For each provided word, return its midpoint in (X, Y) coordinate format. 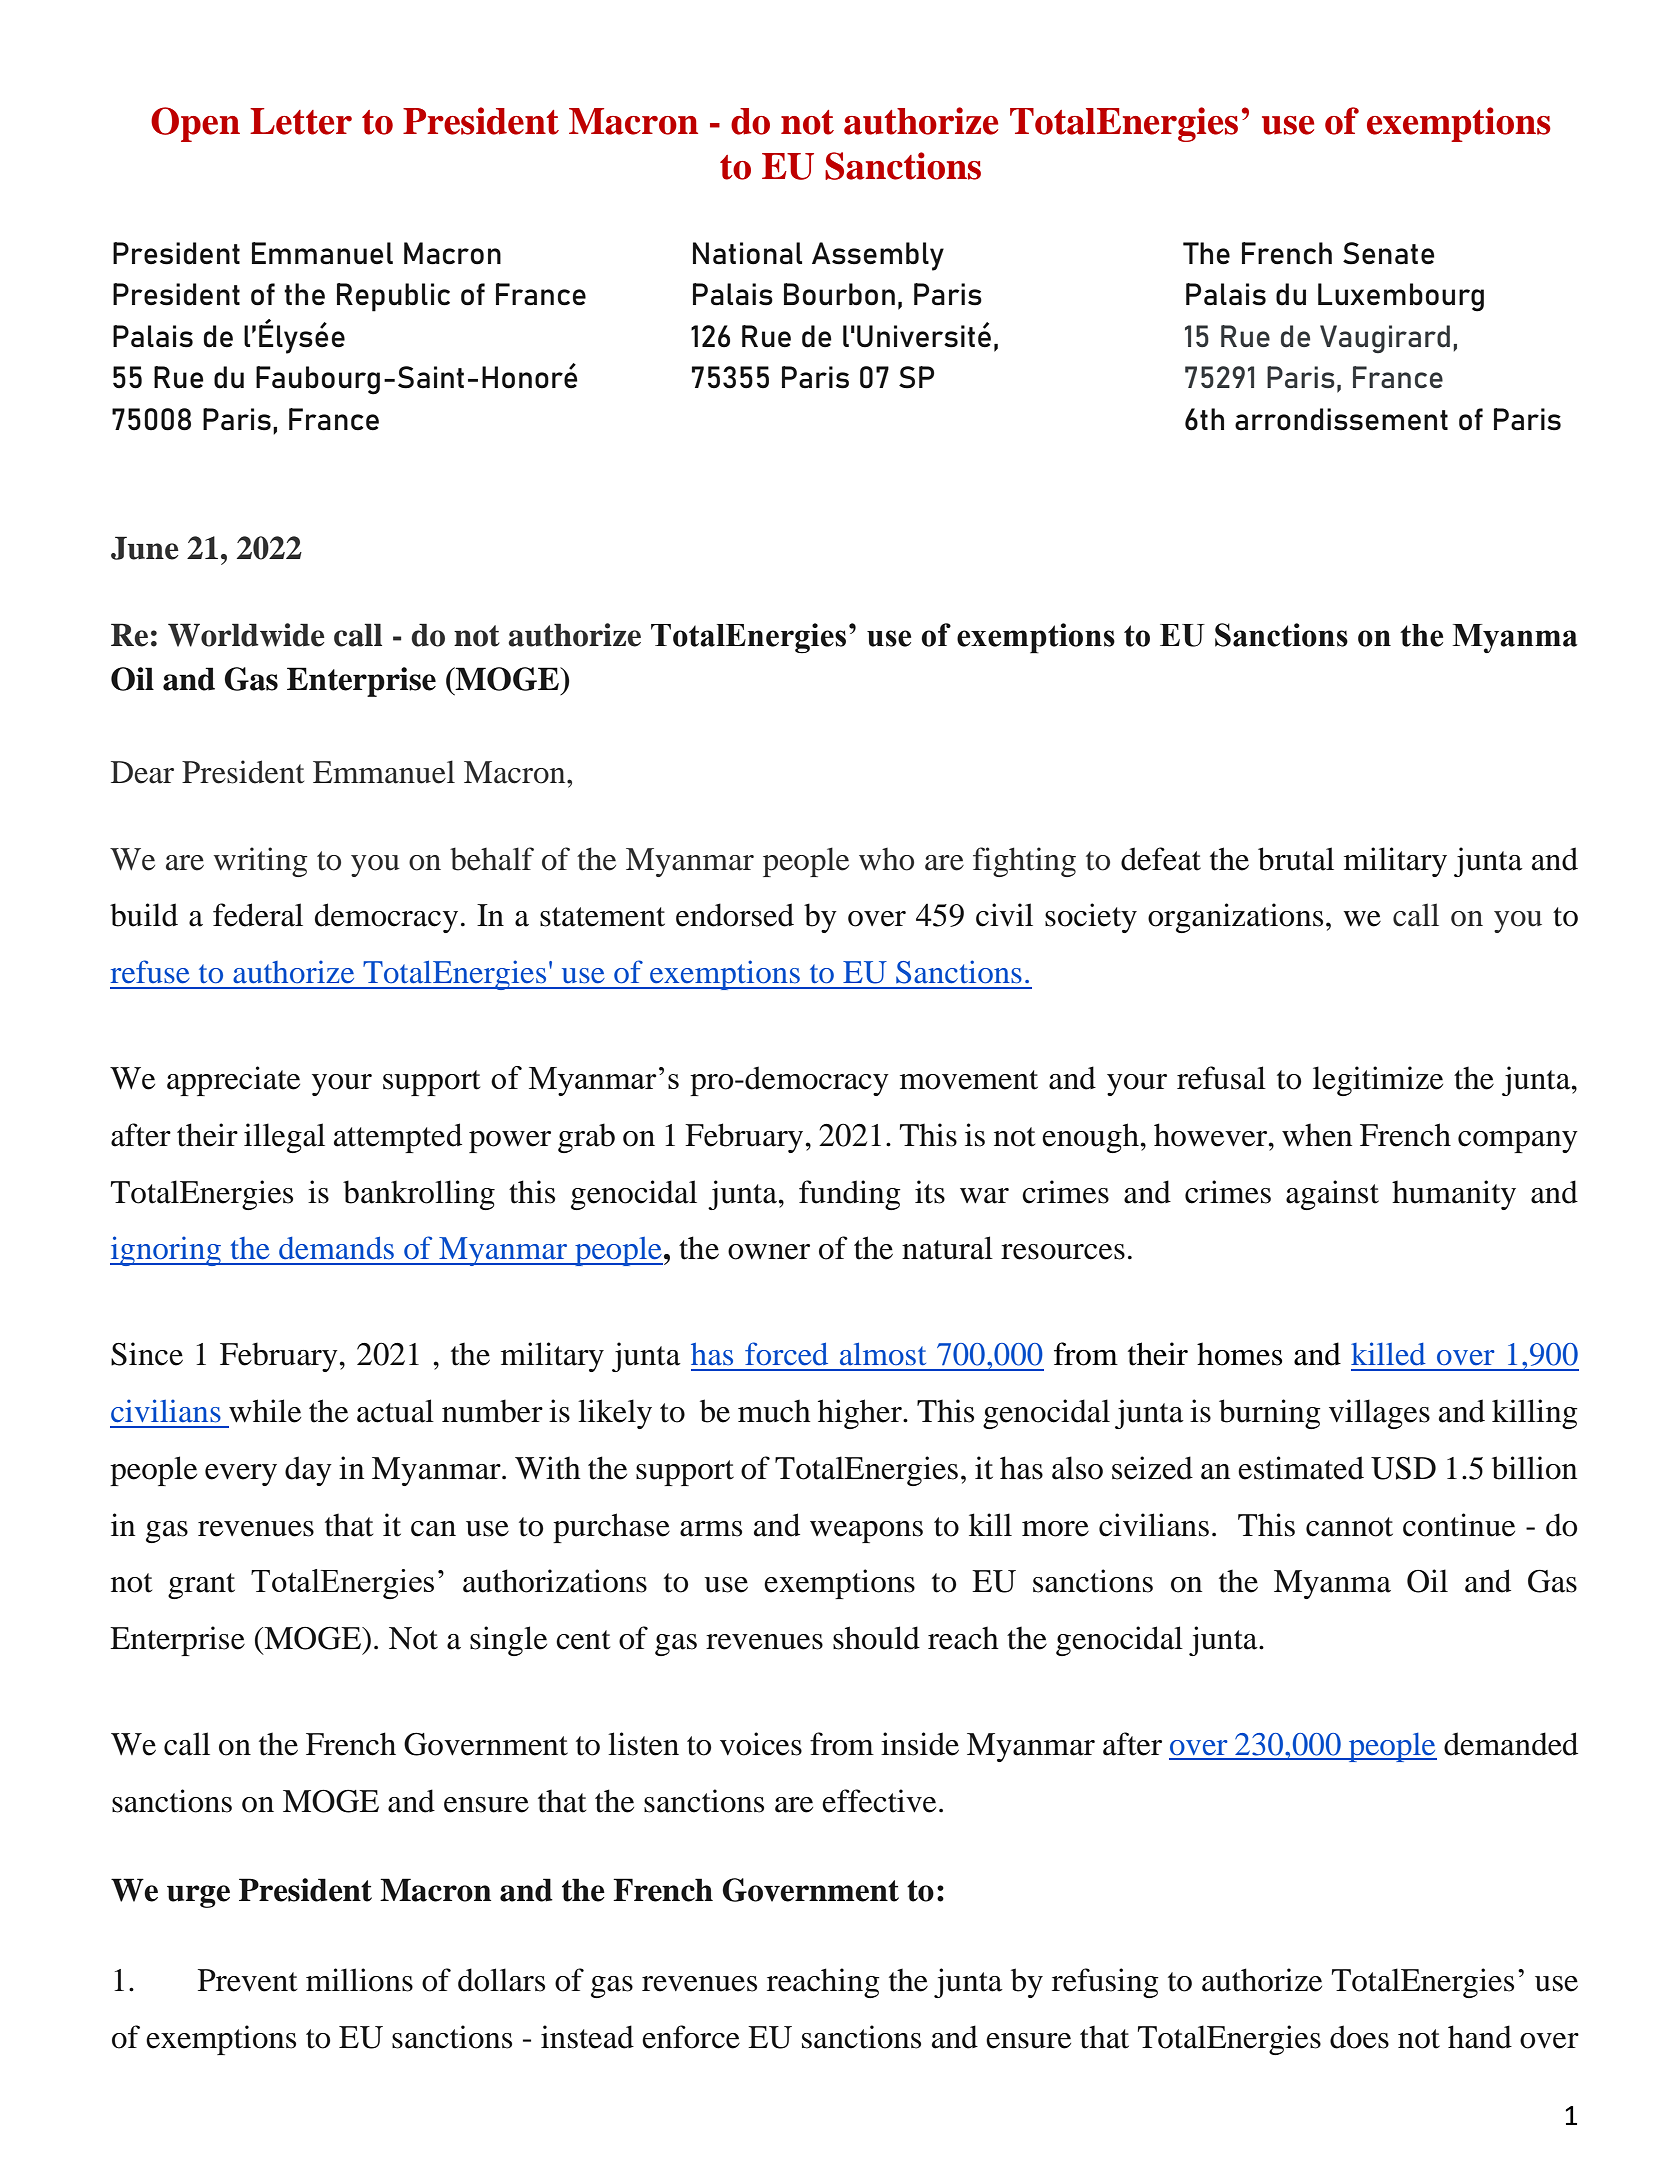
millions (359, 1980)
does (1359, 2037)
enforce (691, 2037)
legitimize (1378, 1081)
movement (969, 1080)
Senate (1389, 253)
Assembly (878, 256)
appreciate (233, 1081)
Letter (301, 121)
